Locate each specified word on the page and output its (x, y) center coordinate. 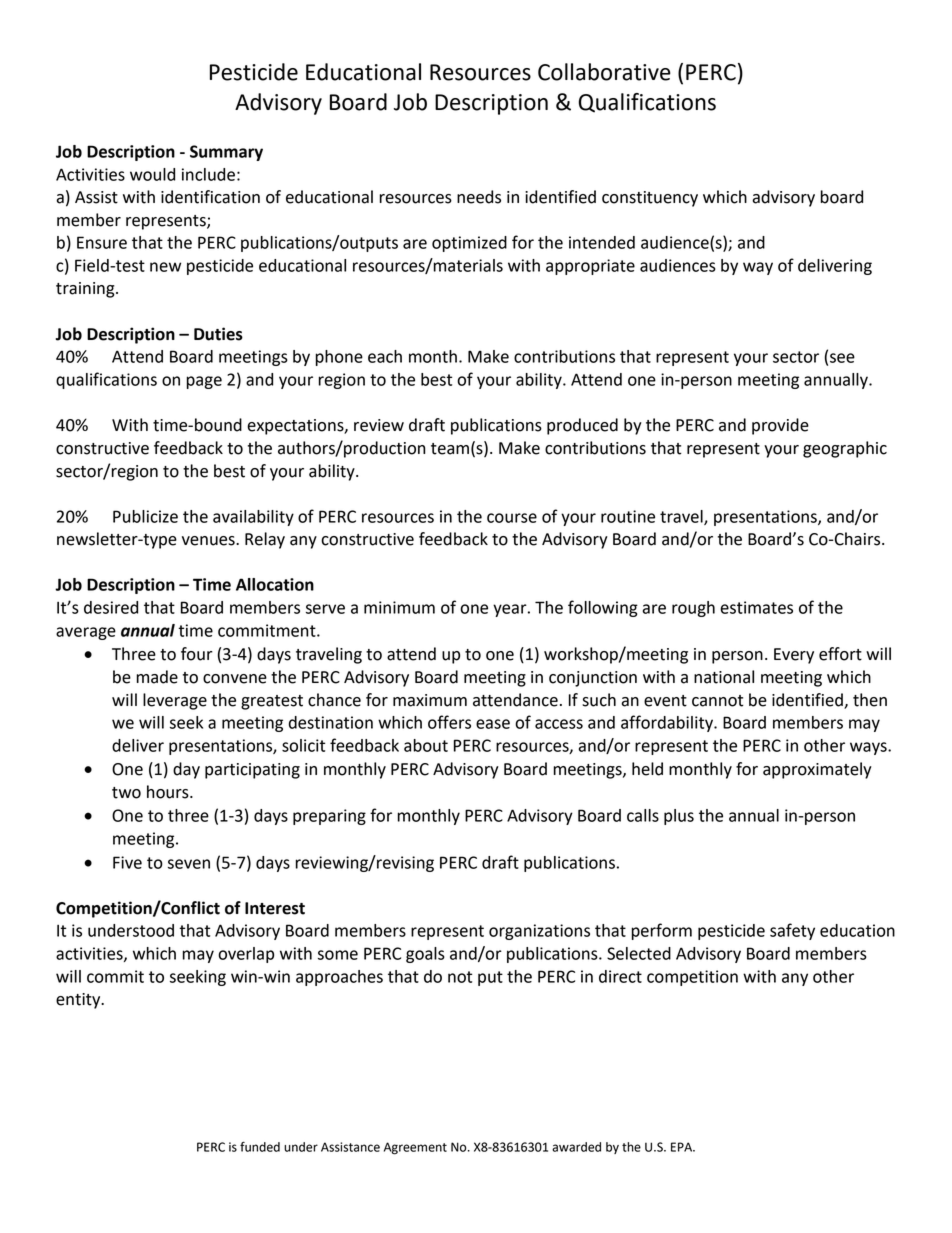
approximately (817, 770)
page (204, 382)
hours (169, 792)
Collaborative (604, 72)
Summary (226, 153)
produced (582, 426)
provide (780, 426)
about (426, 745)
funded (260, 1147)
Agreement (415, 1148)
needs (479, 197)
